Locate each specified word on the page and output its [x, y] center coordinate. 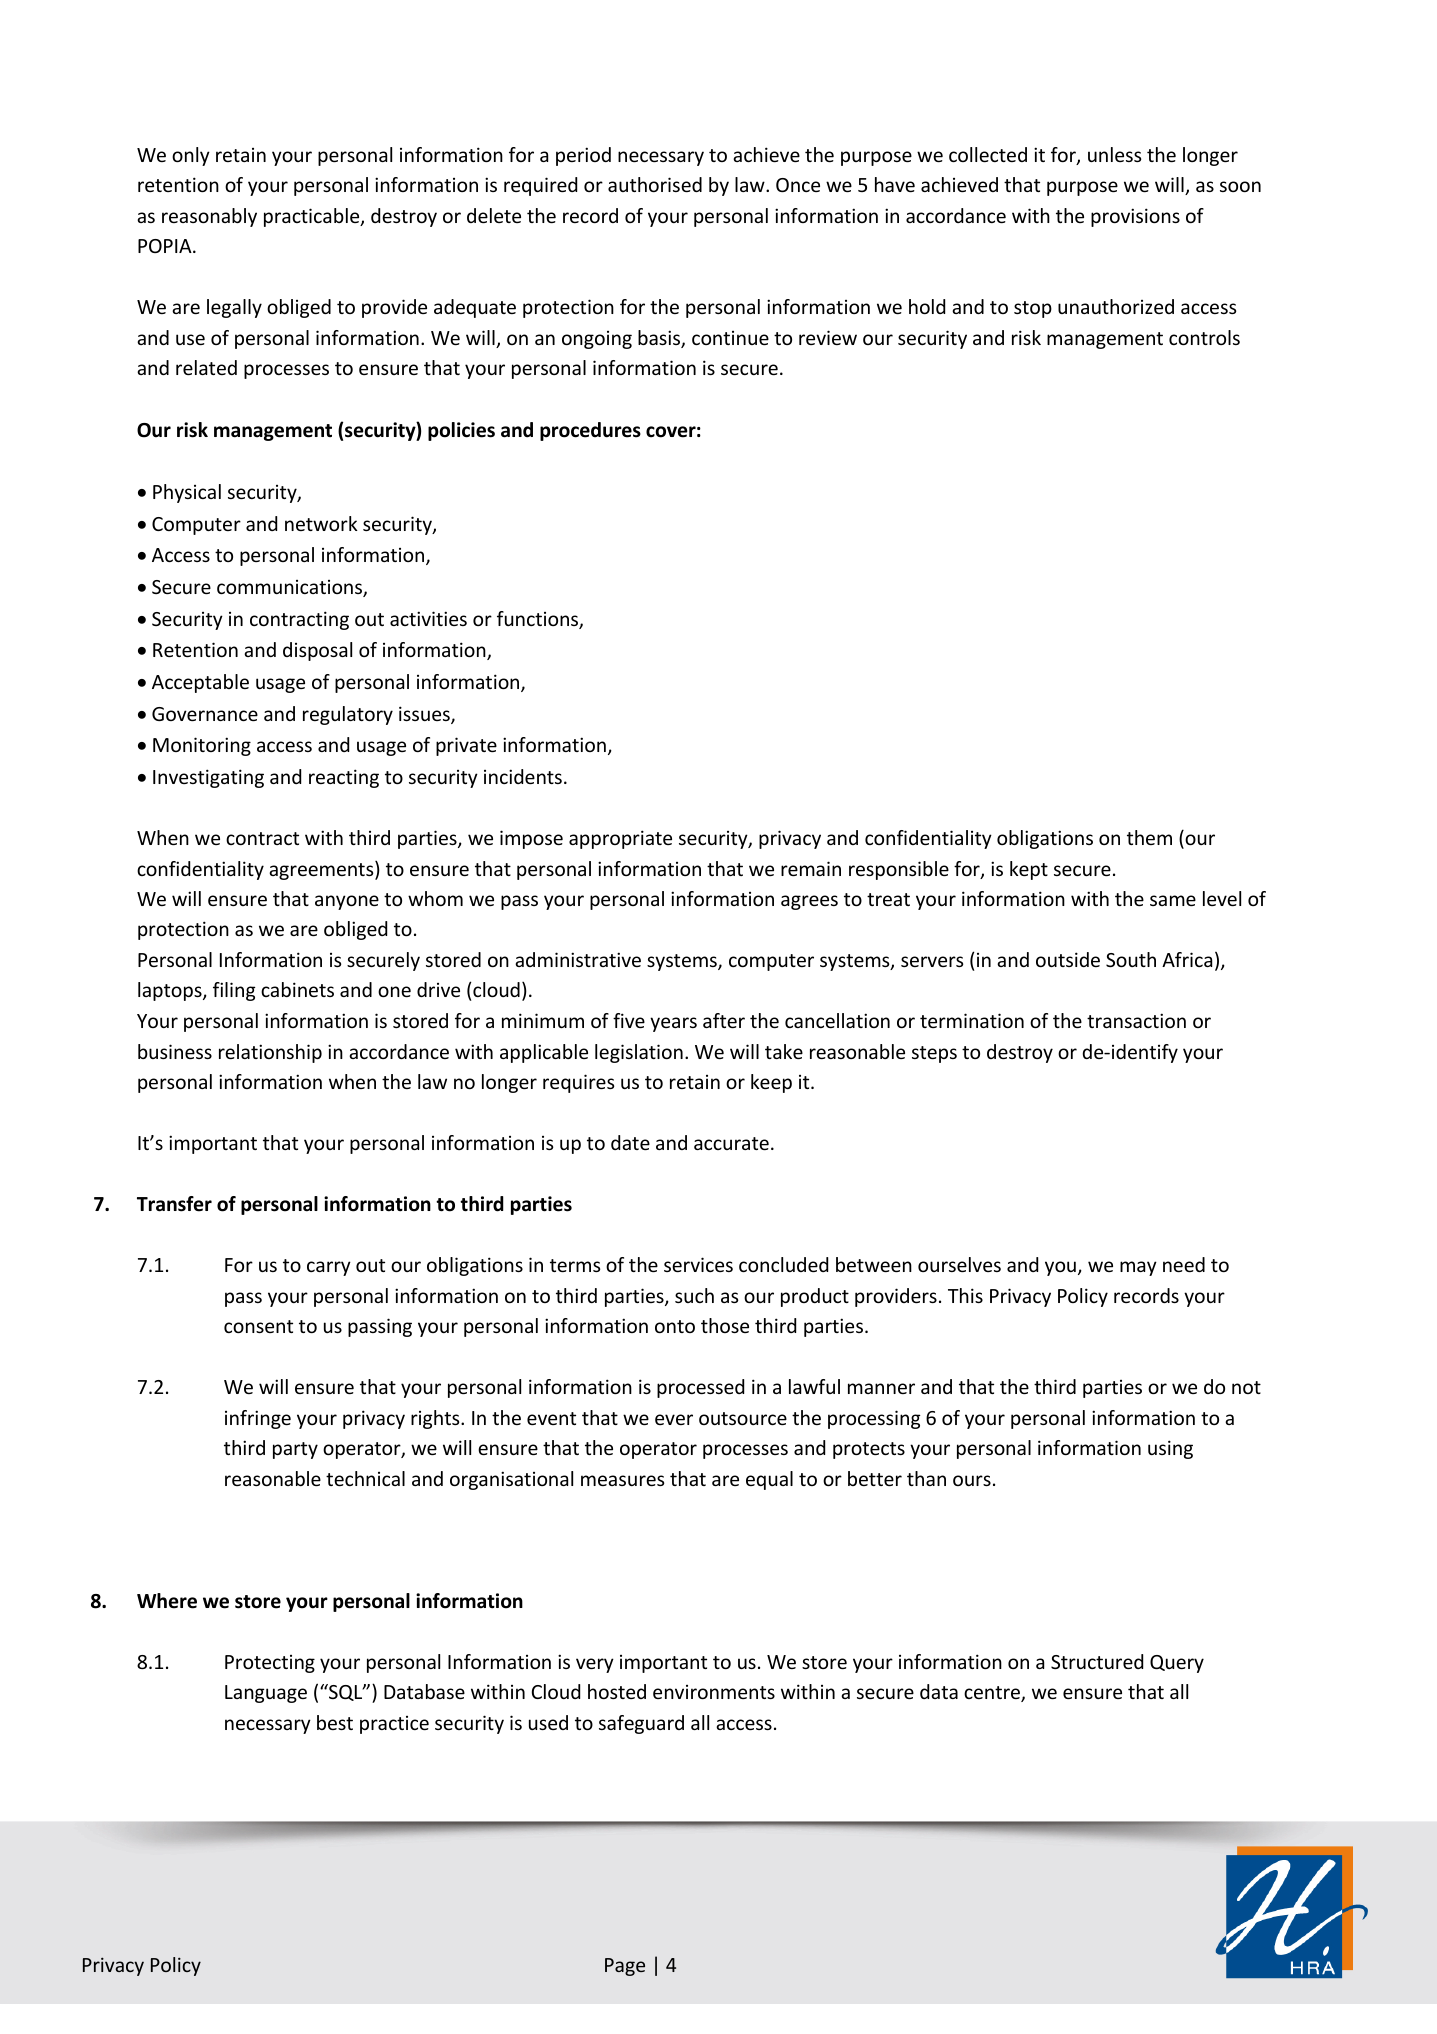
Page [625, 1967]
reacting [344, 778]
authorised [655, 184]
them [1149, 837]
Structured [1097, 1661]
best [335, 1722]
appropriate [620, 839]
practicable [313, 217]
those [725, 1325]
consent [258, 1326]
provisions [1135, 217]
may [1138, 1268]
